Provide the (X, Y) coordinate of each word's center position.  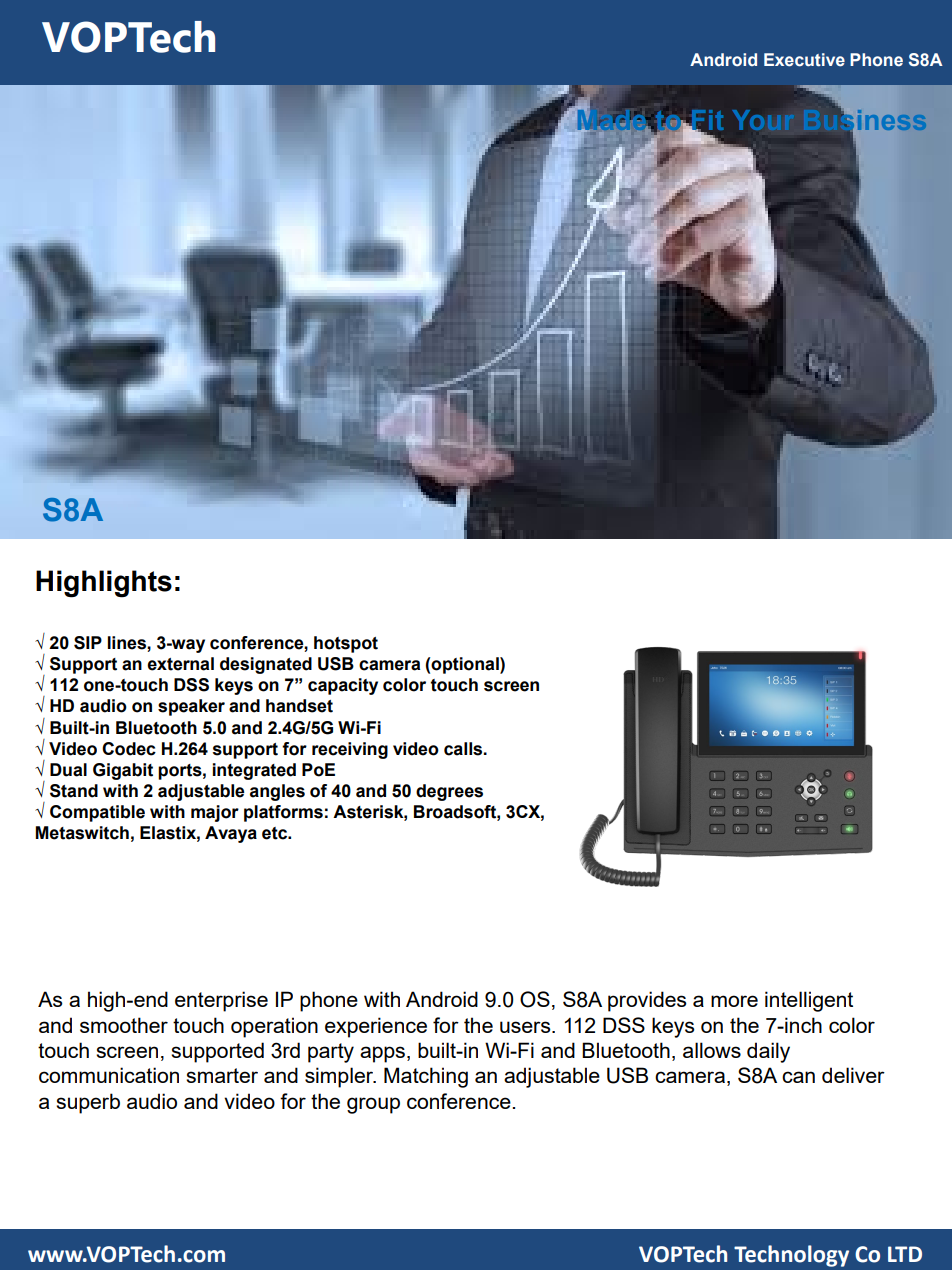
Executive (804, 60)
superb (88, 1103)
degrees (449, 792)
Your (763, 120)
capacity (343, 686)
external (180, 664)
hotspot (346, 644)
